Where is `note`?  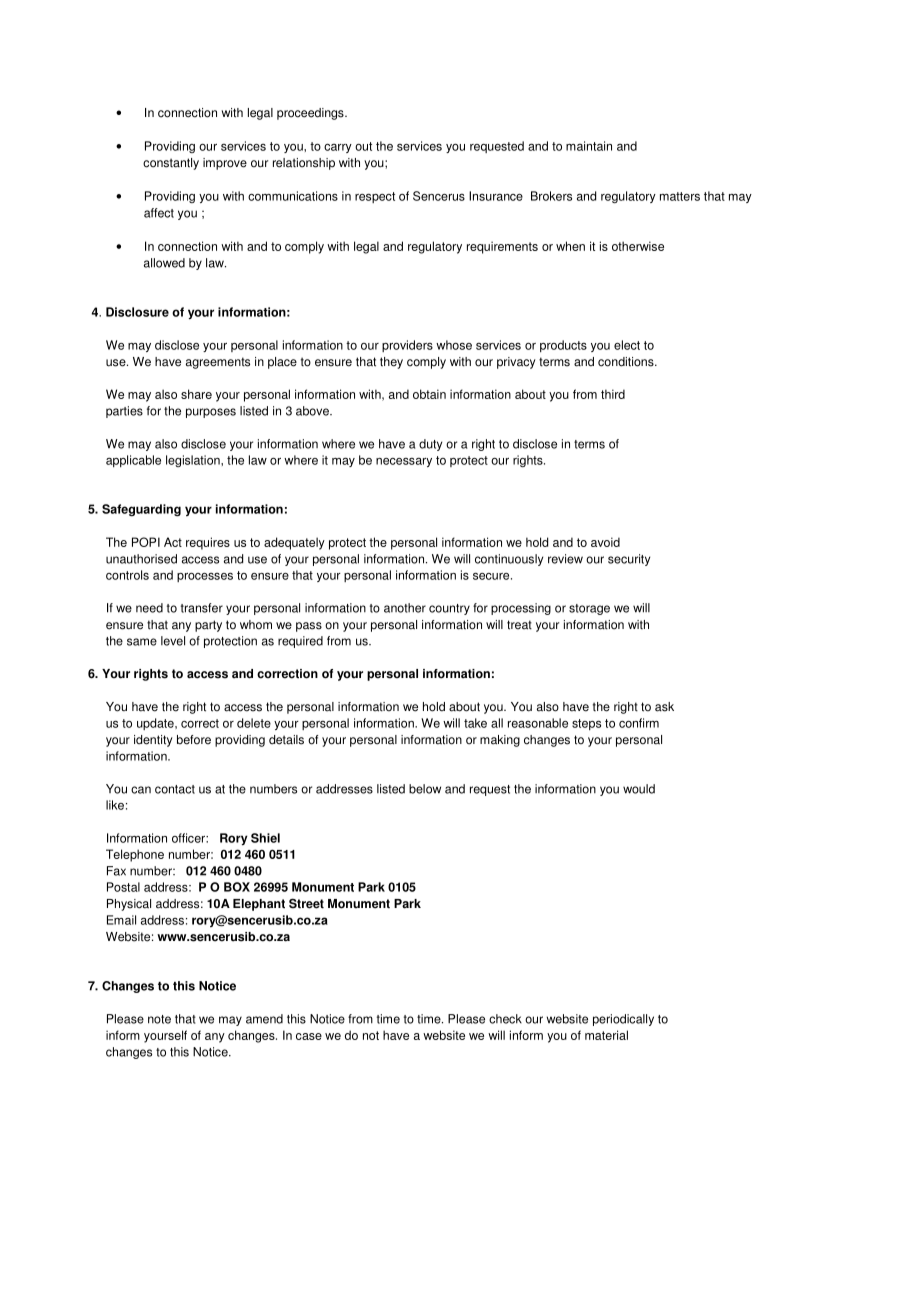 note is located at coordinates (159, 1019).
